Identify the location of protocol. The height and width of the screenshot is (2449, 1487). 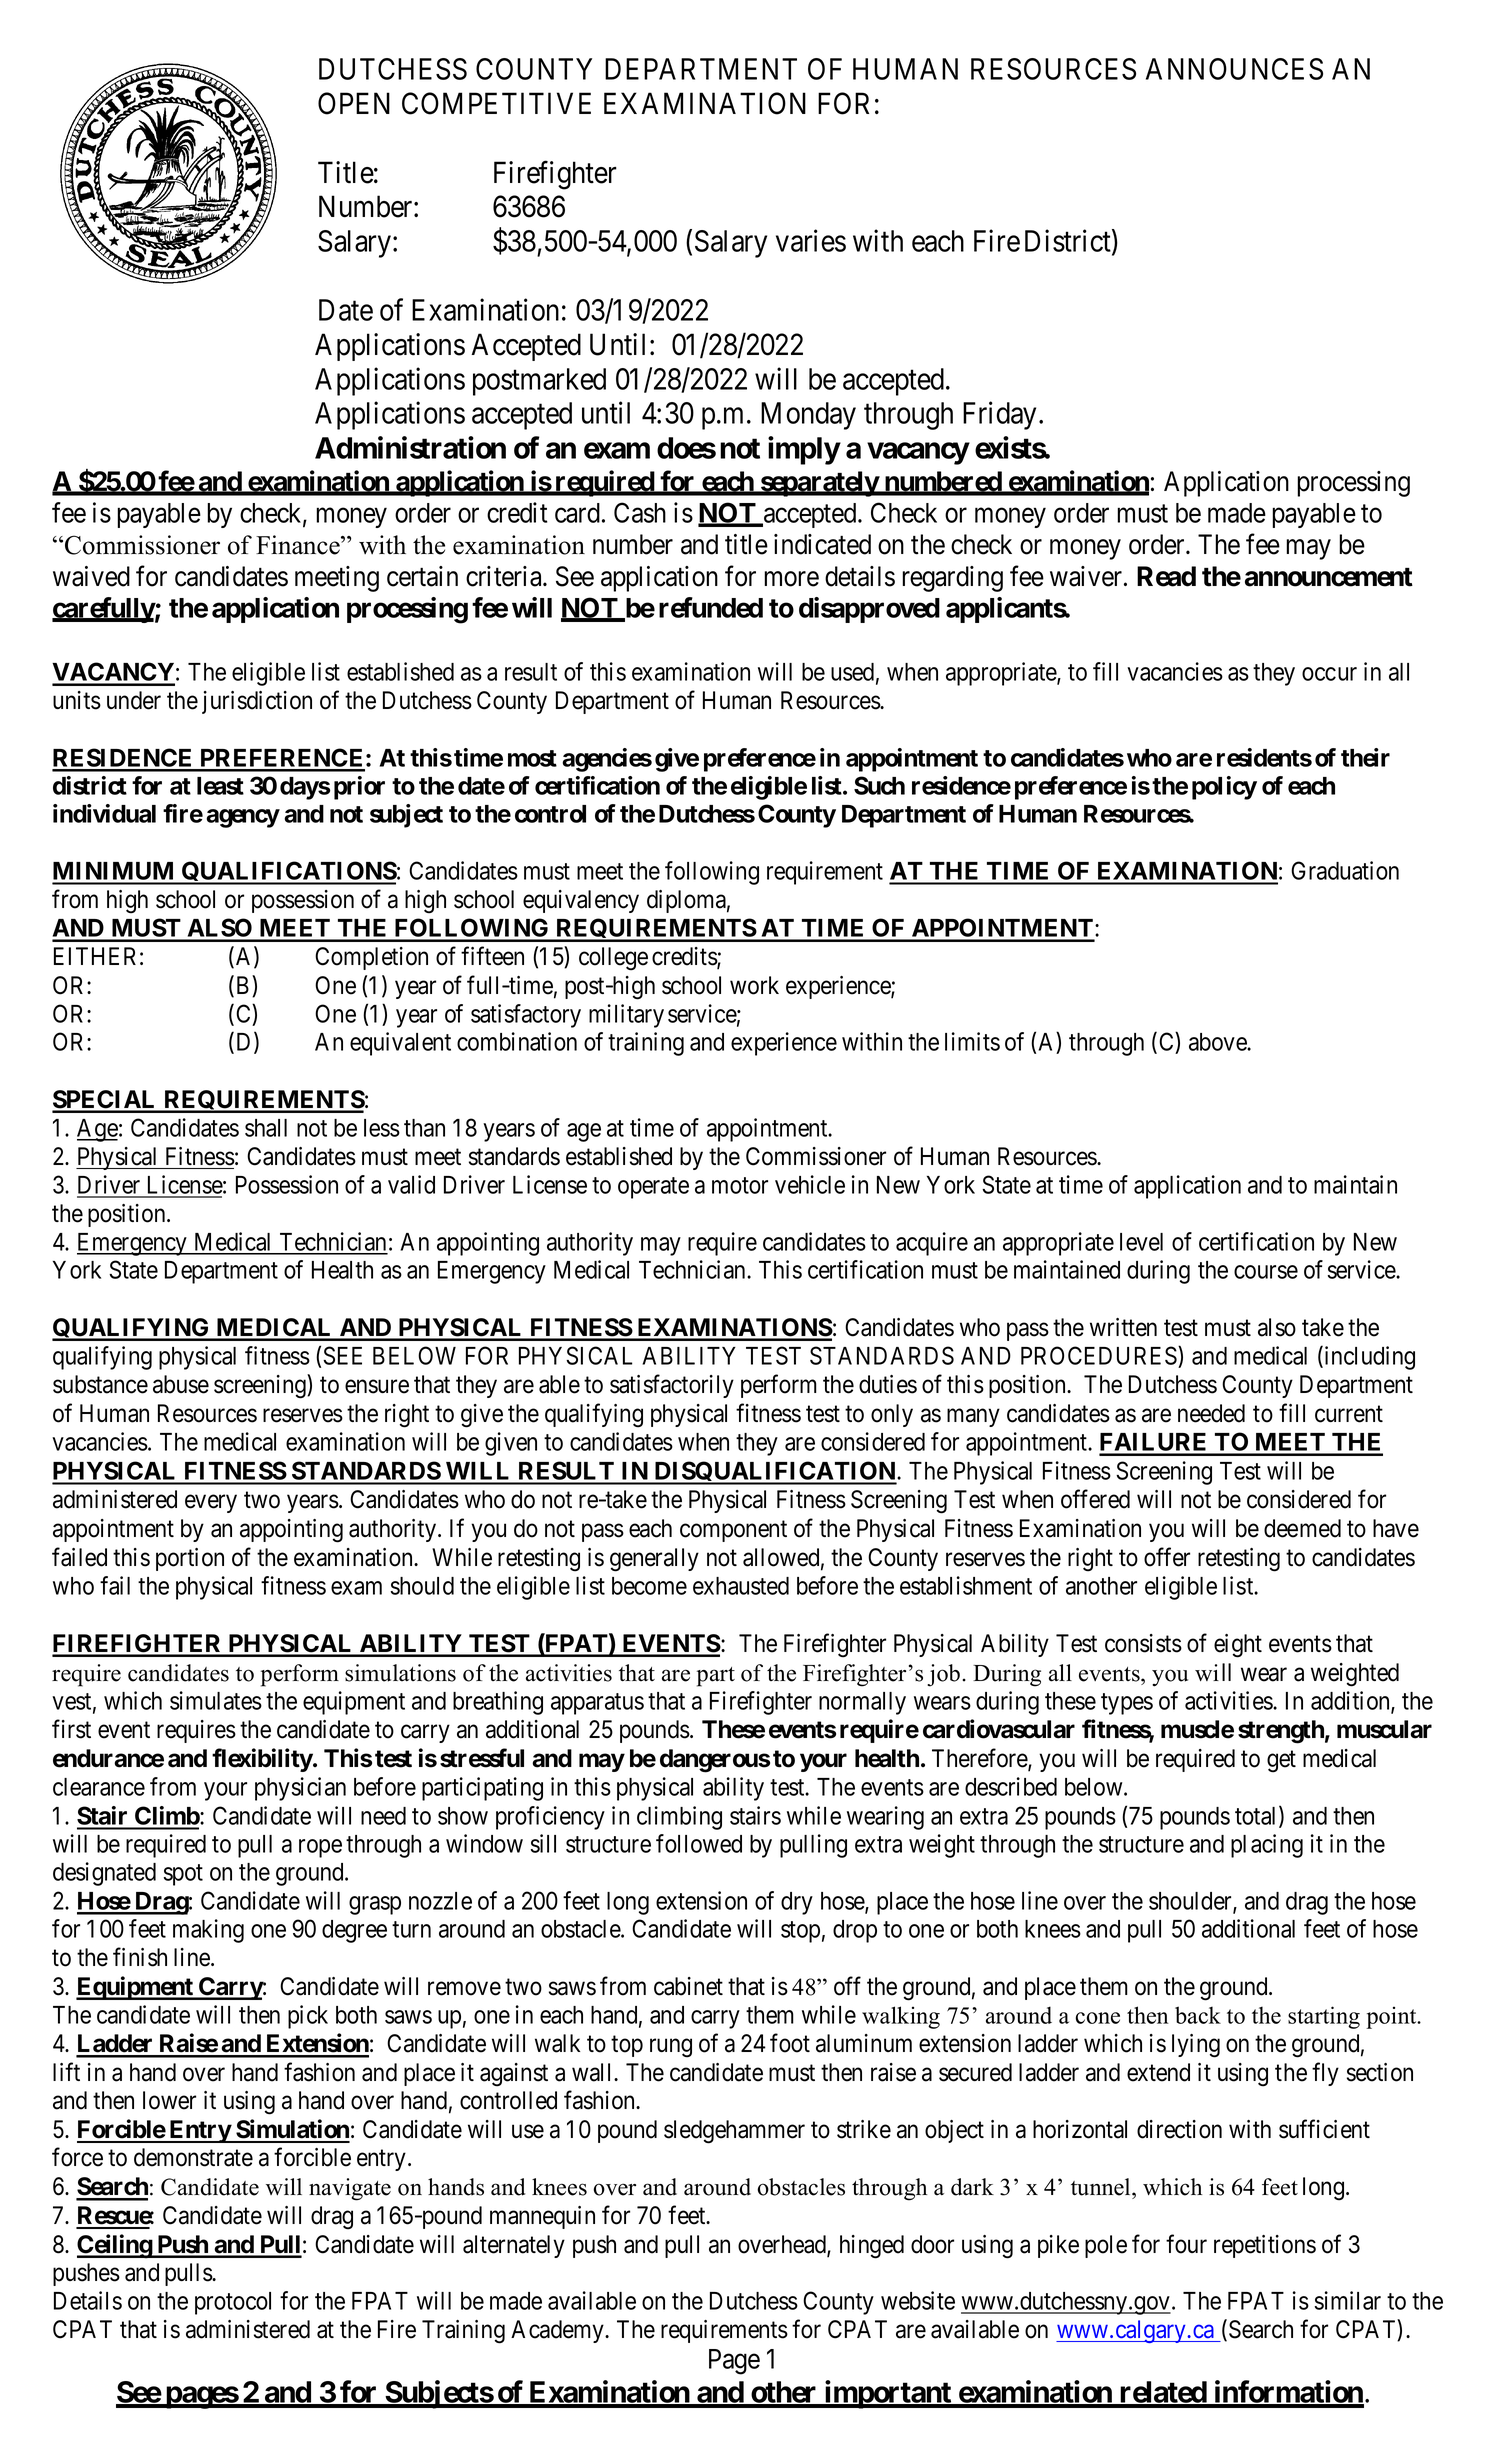
(233, 2303).
